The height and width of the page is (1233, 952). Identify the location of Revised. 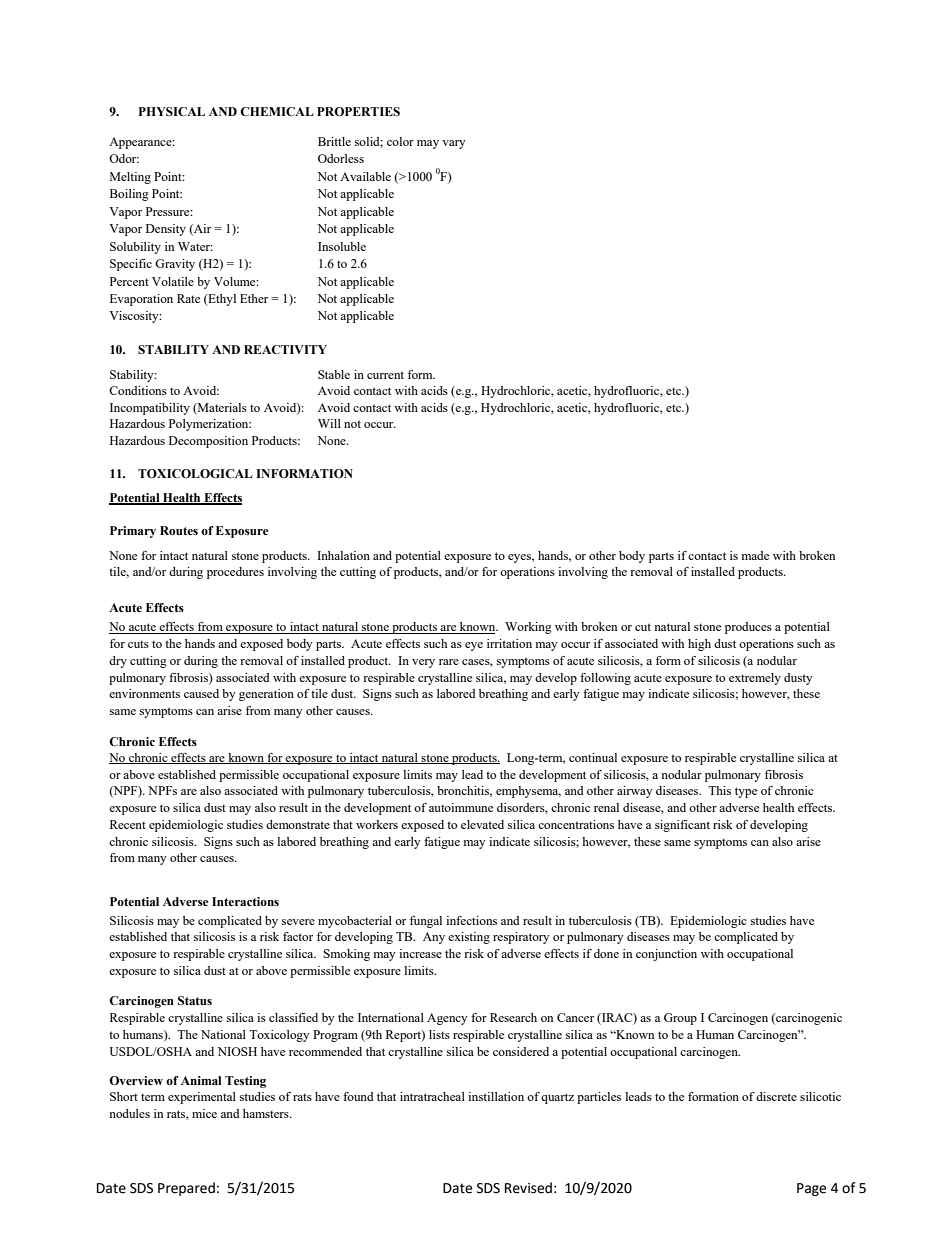
(528, 1188).
